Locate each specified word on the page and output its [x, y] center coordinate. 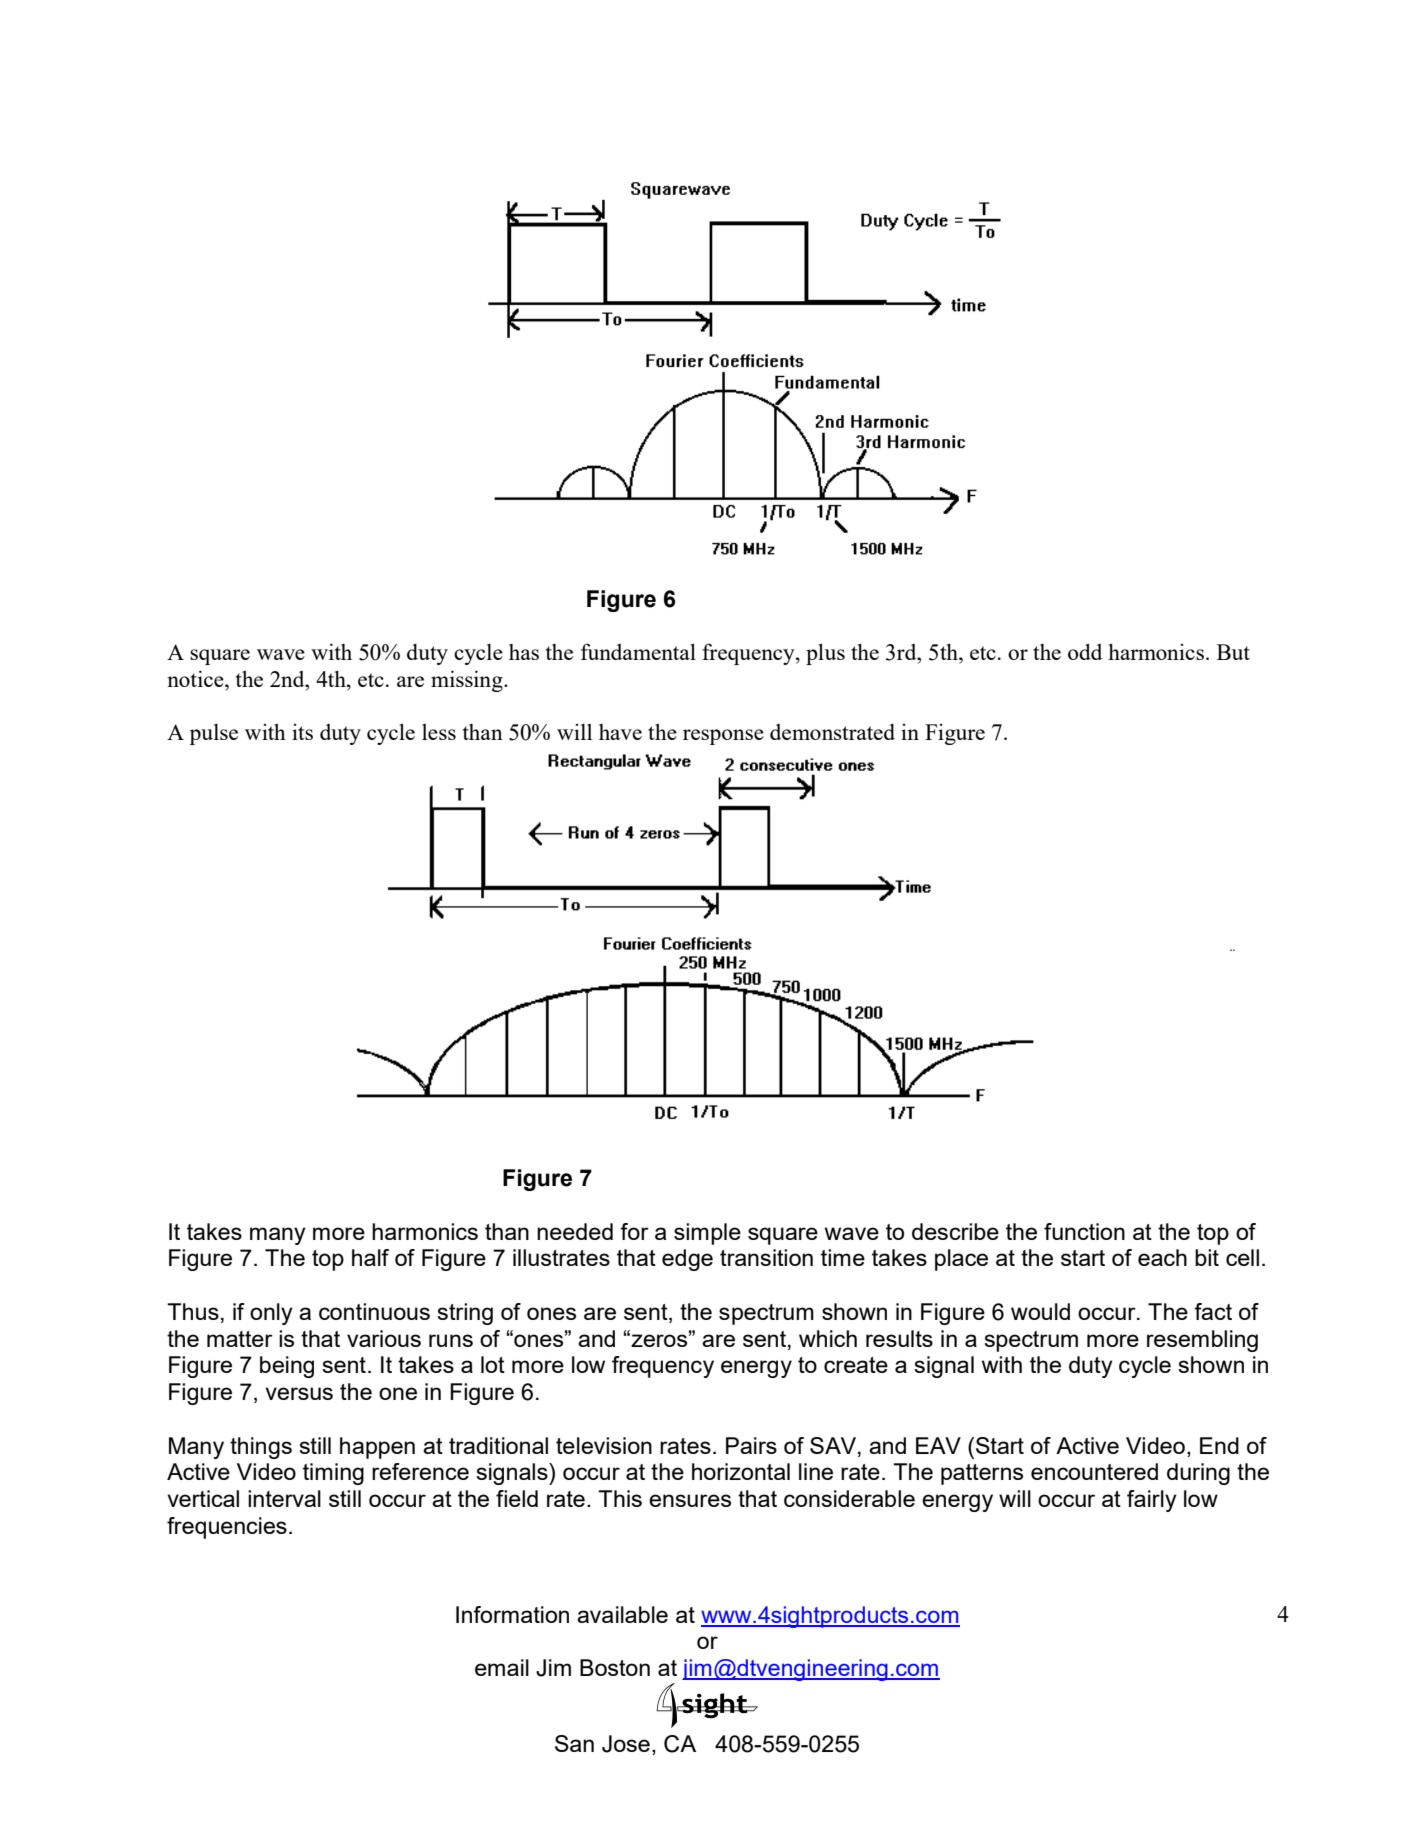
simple [707, 1234]
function [1084, 1231]
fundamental [638, 651]
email [502, 1667]
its [302, 732]
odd [1085, 651]
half [370, 1257]
